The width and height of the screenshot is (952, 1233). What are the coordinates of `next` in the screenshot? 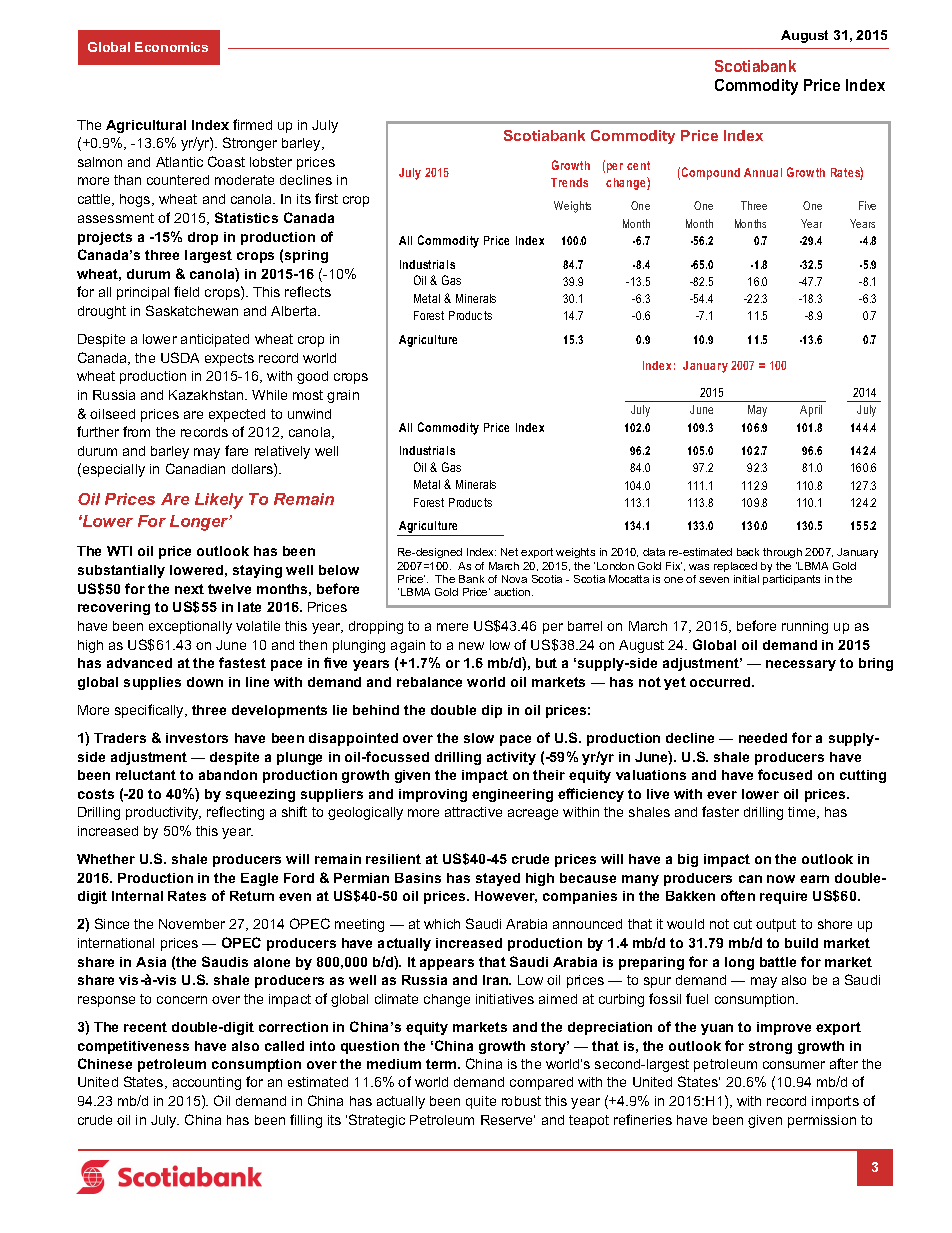 It's located at (189, 589).
